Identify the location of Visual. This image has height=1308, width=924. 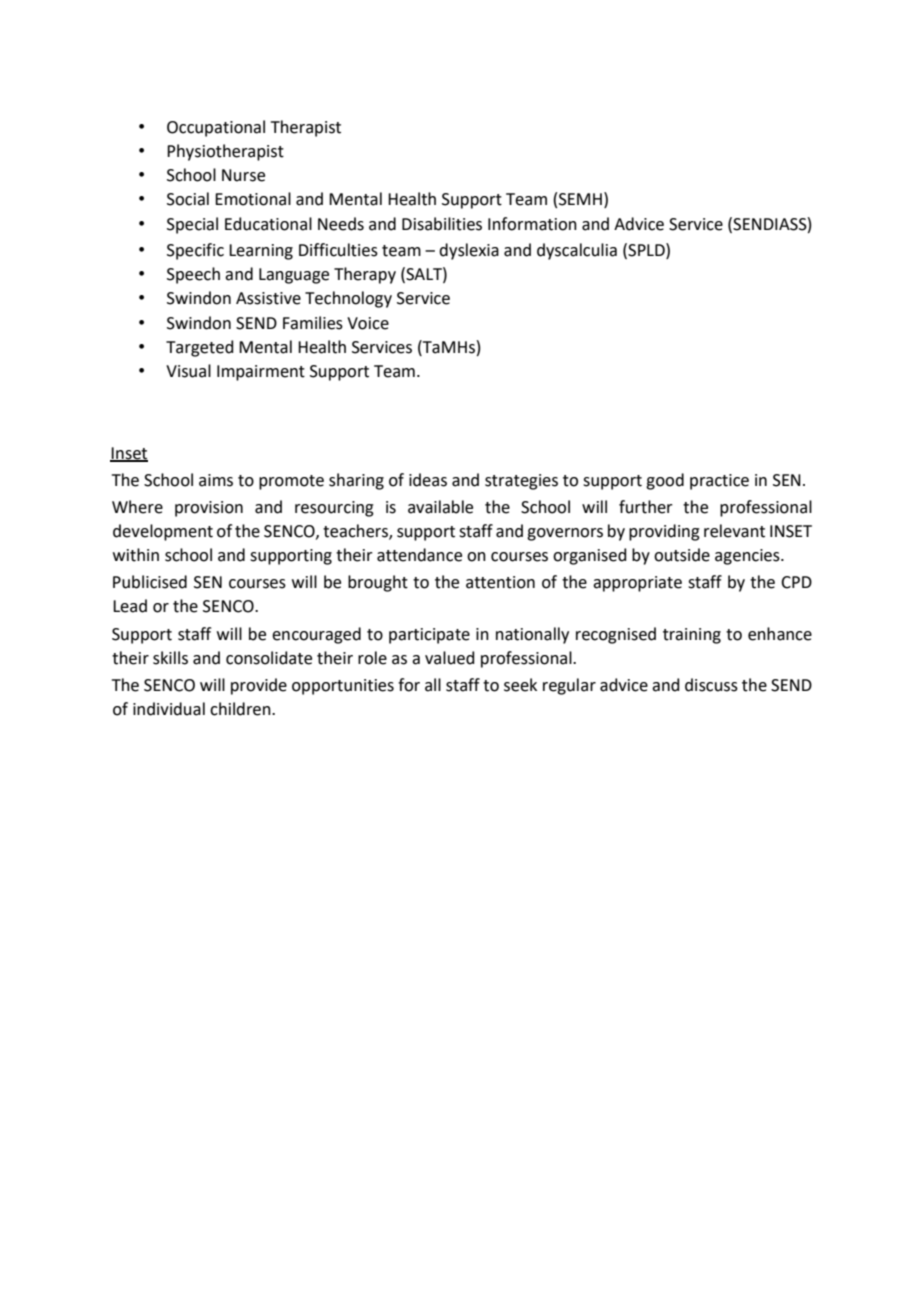
(188, 371).
